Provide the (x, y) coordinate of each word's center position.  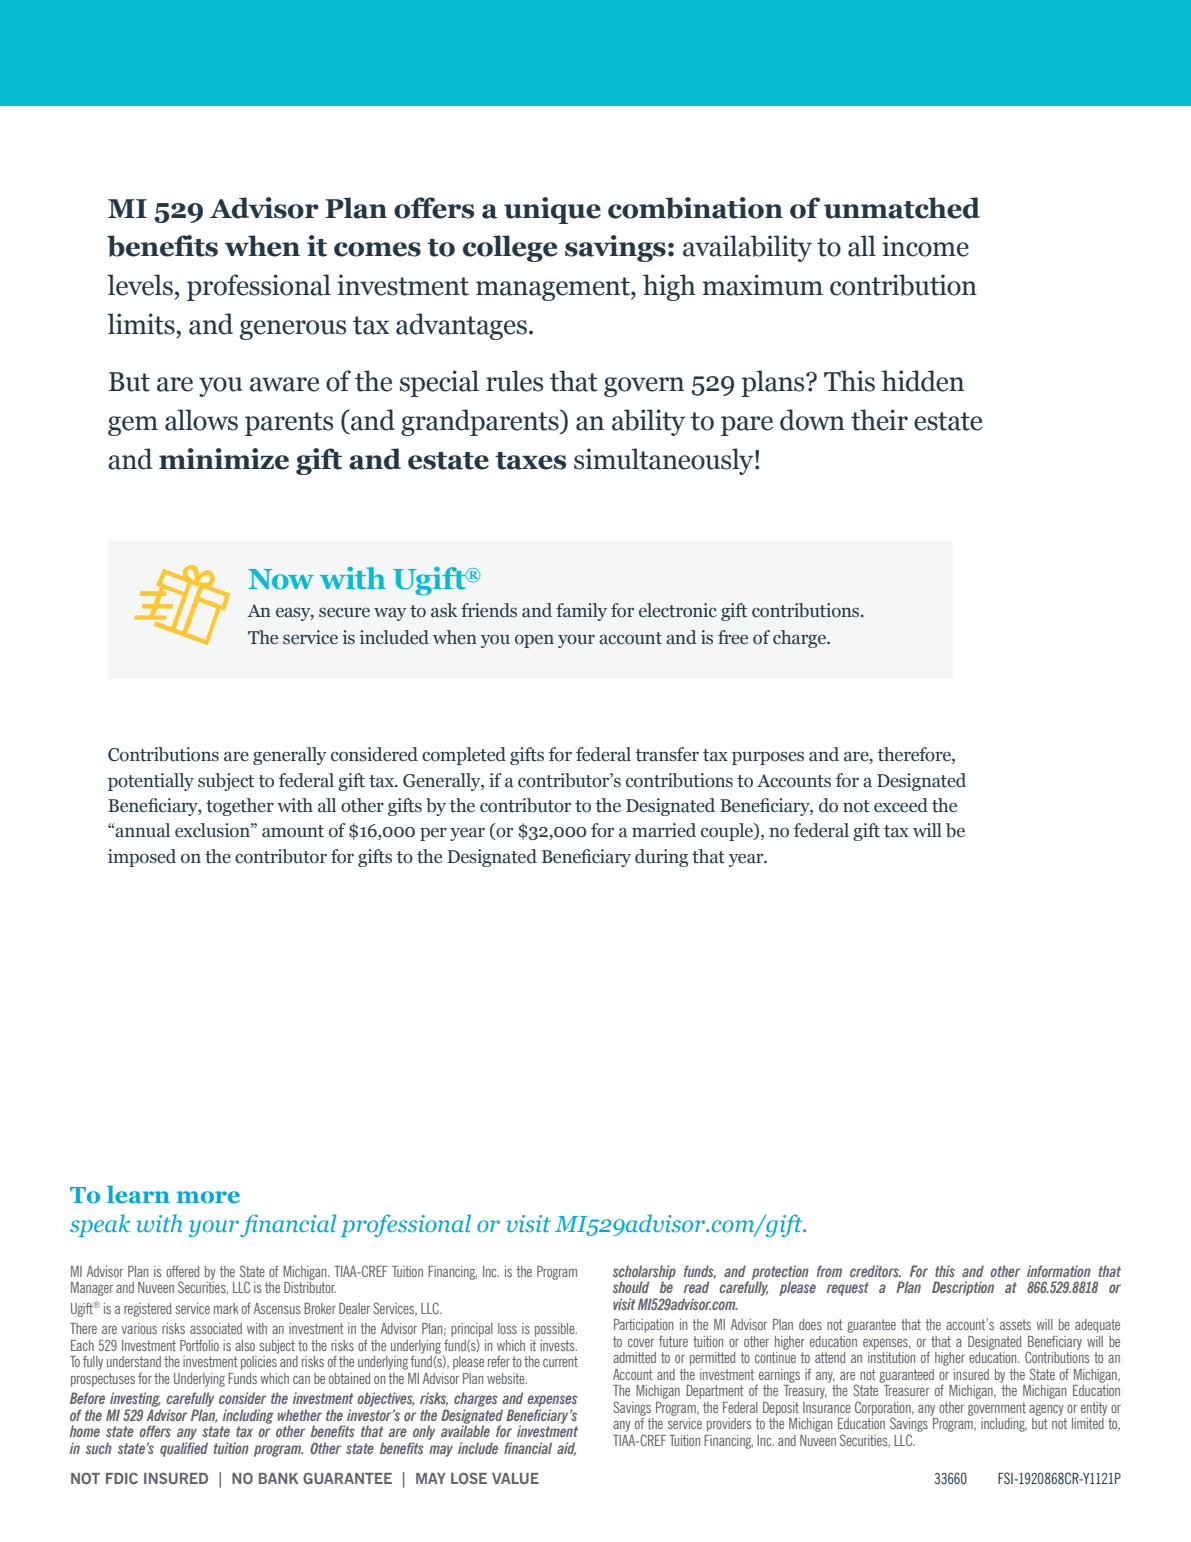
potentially (151, 782)
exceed (901, 805)
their (879, 420)
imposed (142, 858)
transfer (667, 754)
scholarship (644, 1273)
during (661, 858)
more (208, 1197)
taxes (530, 461)
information (1059, 1271)
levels (140, 285)
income (925, 246)
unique (552, 210)
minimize (224, 459)
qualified (184, 1449)
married (664, 830)
